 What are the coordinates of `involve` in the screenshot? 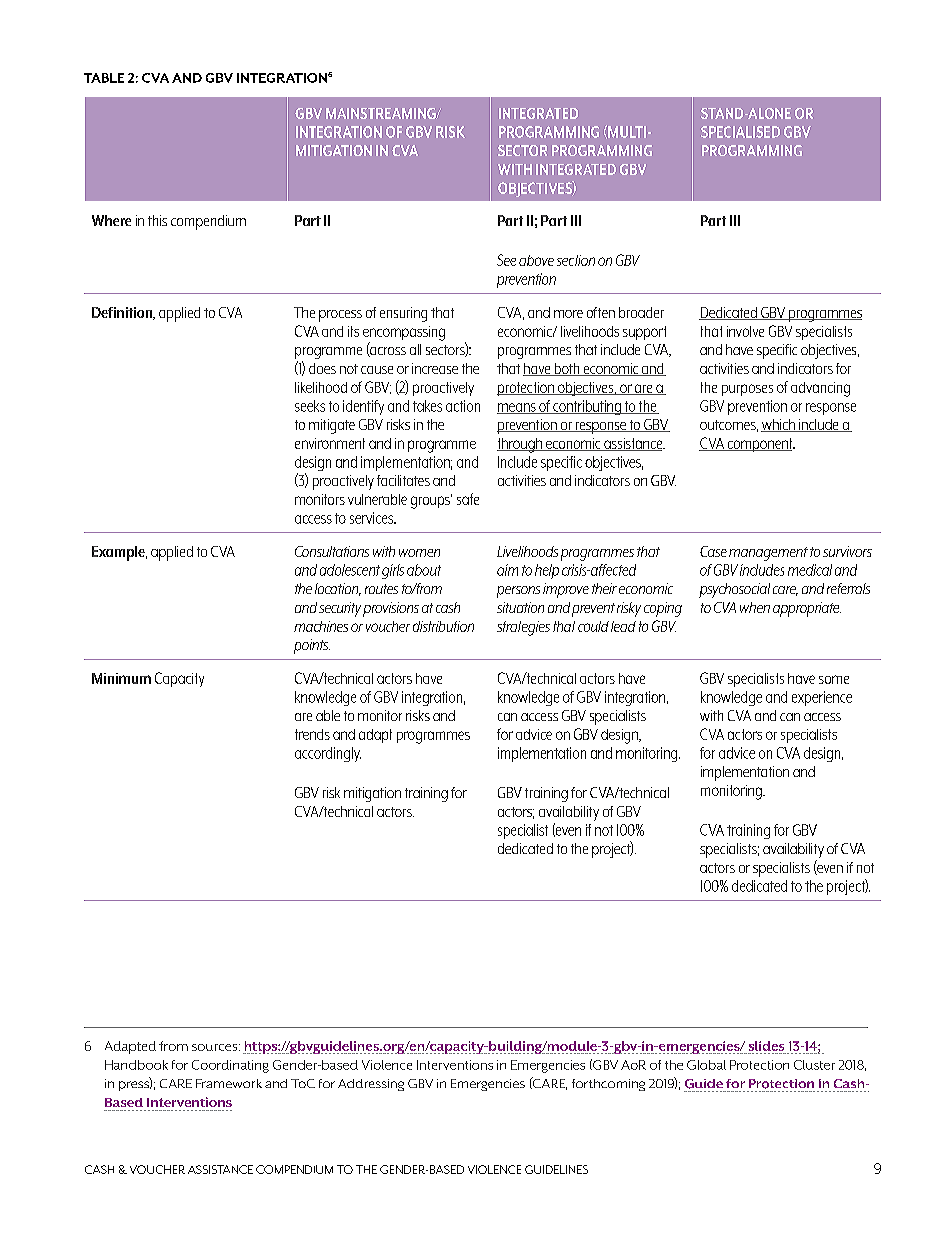 It's located at (745, 331).
